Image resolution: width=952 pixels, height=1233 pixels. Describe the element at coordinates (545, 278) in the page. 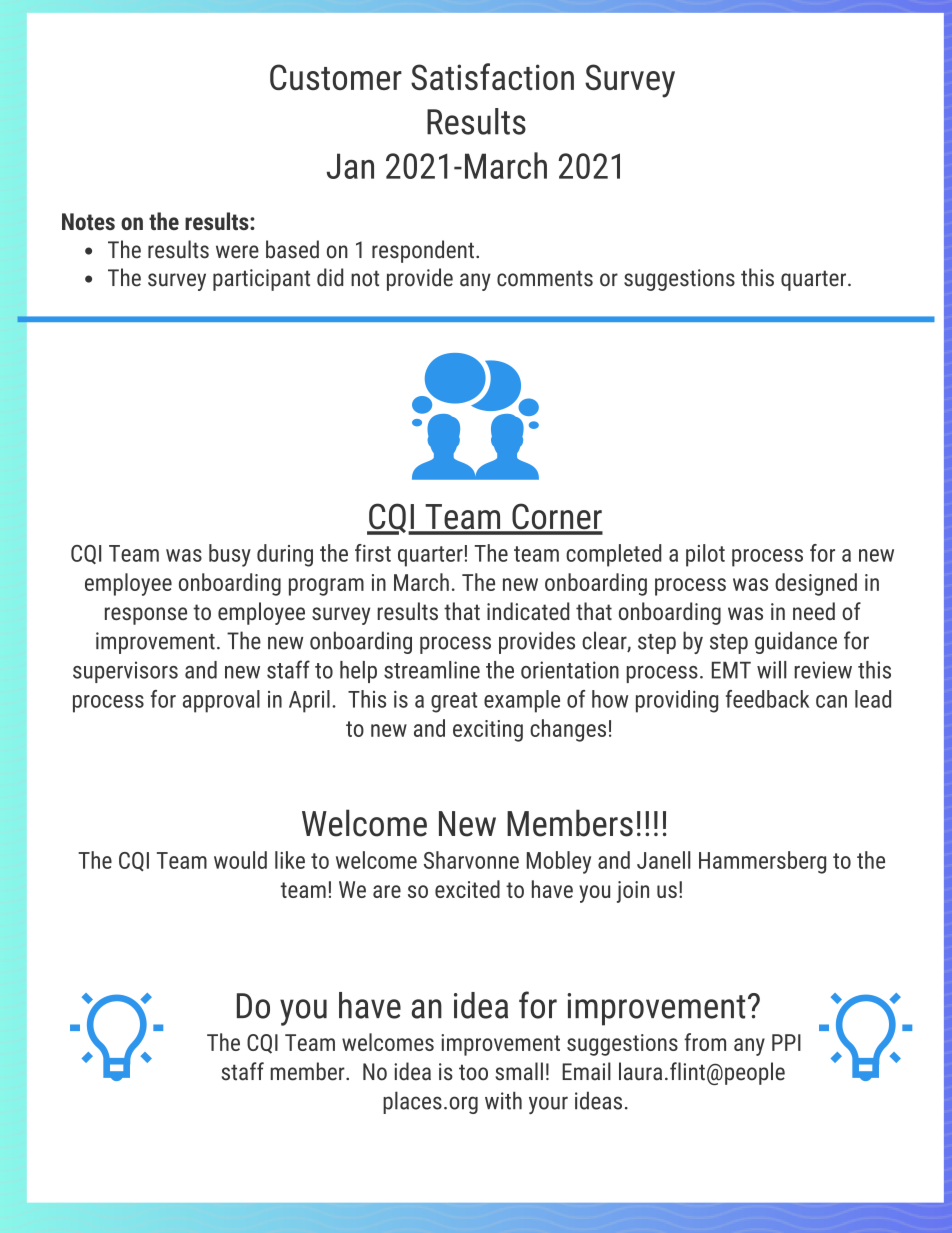

I see `comments` at that location.
